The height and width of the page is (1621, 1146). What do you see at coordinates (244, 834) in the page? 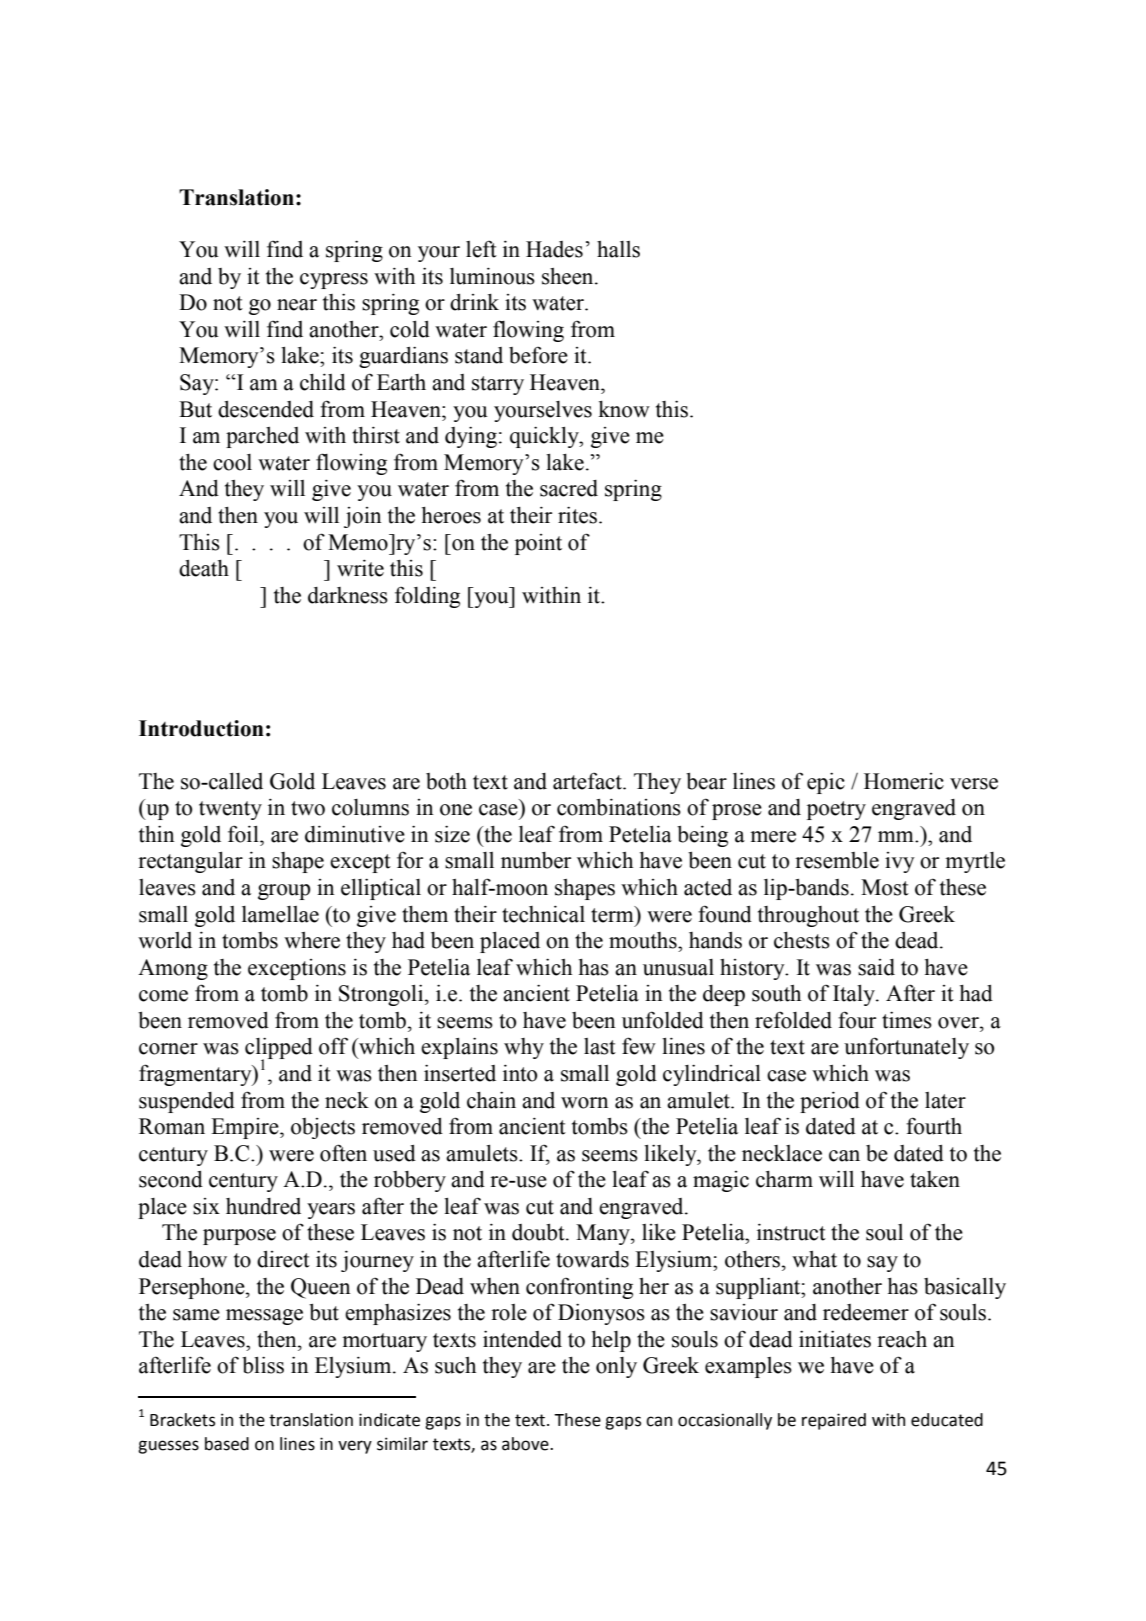
I see `foil` at bounding box center [244, 834].
